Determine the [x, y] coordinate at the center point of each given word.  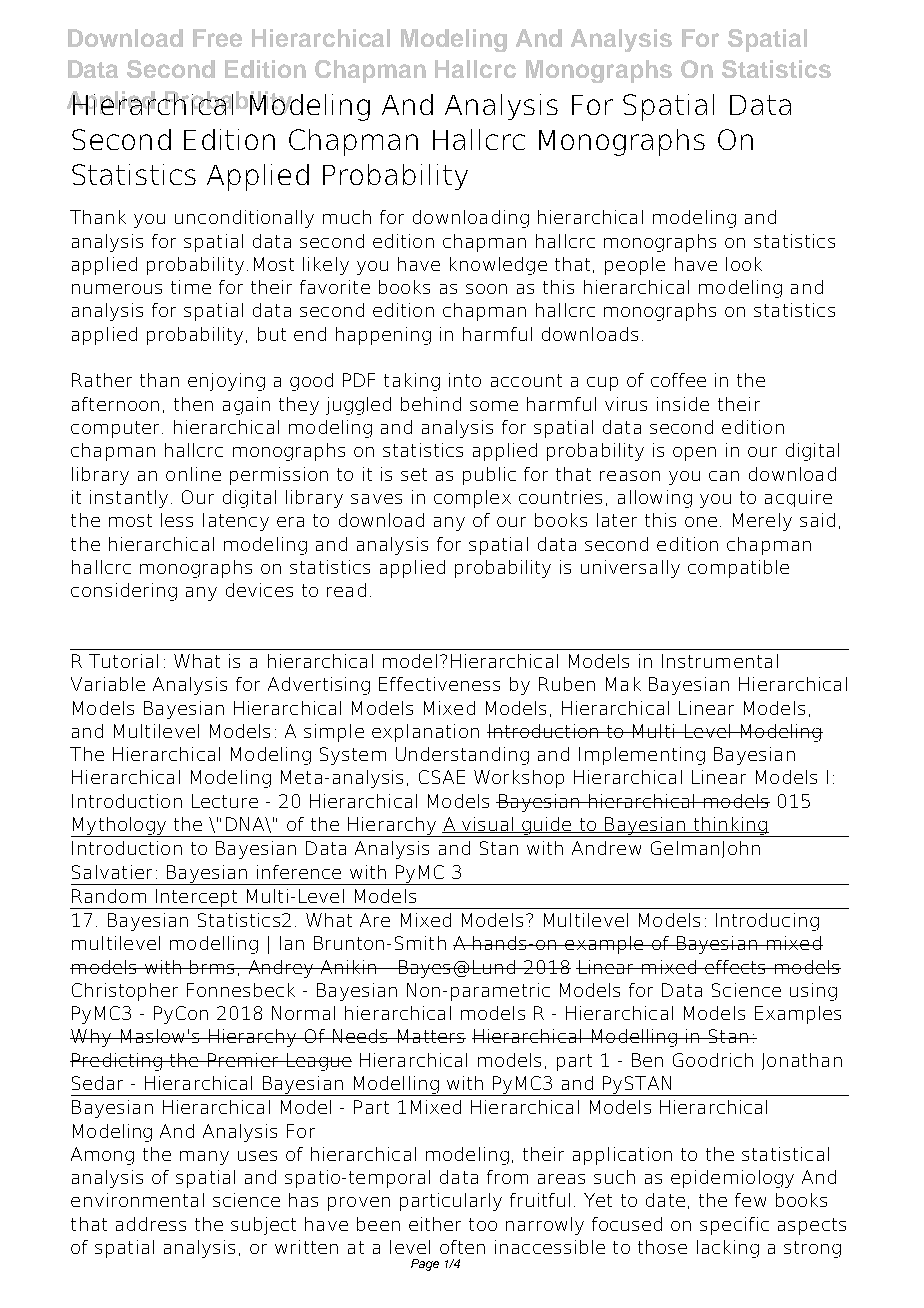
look [744, 264]
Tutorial [123, 661]
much [347, 217]
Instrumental [720, 661]
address [151, 1224]
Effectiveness [439, 684]
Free [217, 38]
